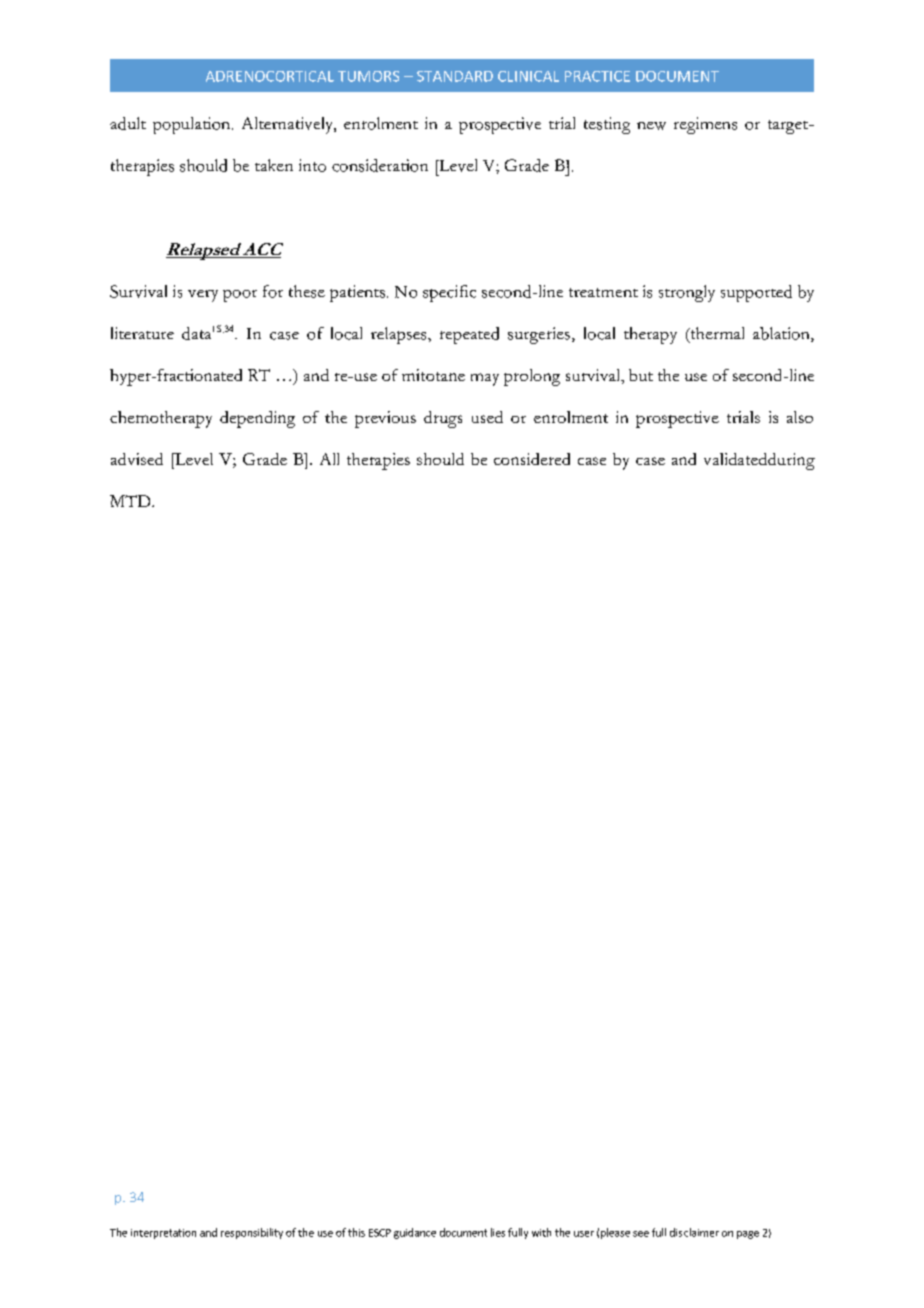 The width and height of the screenshot is (924, 1308). I want to click on regimens, so click(705, 125).
